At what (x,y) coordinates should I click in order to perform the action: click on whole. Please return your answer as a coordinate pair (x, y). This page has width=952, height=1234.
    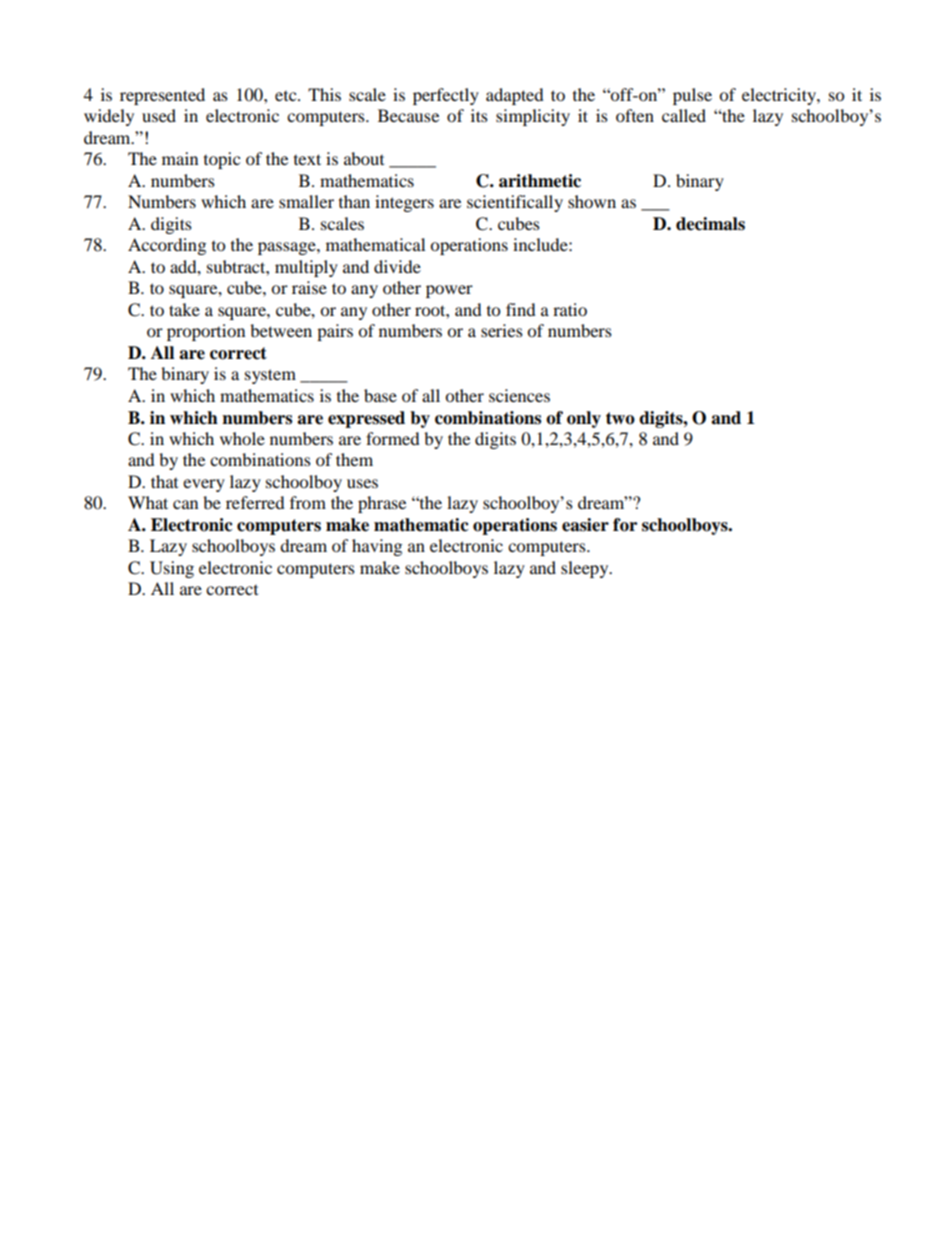
    Looking at the image, I should click on (242, 438).
